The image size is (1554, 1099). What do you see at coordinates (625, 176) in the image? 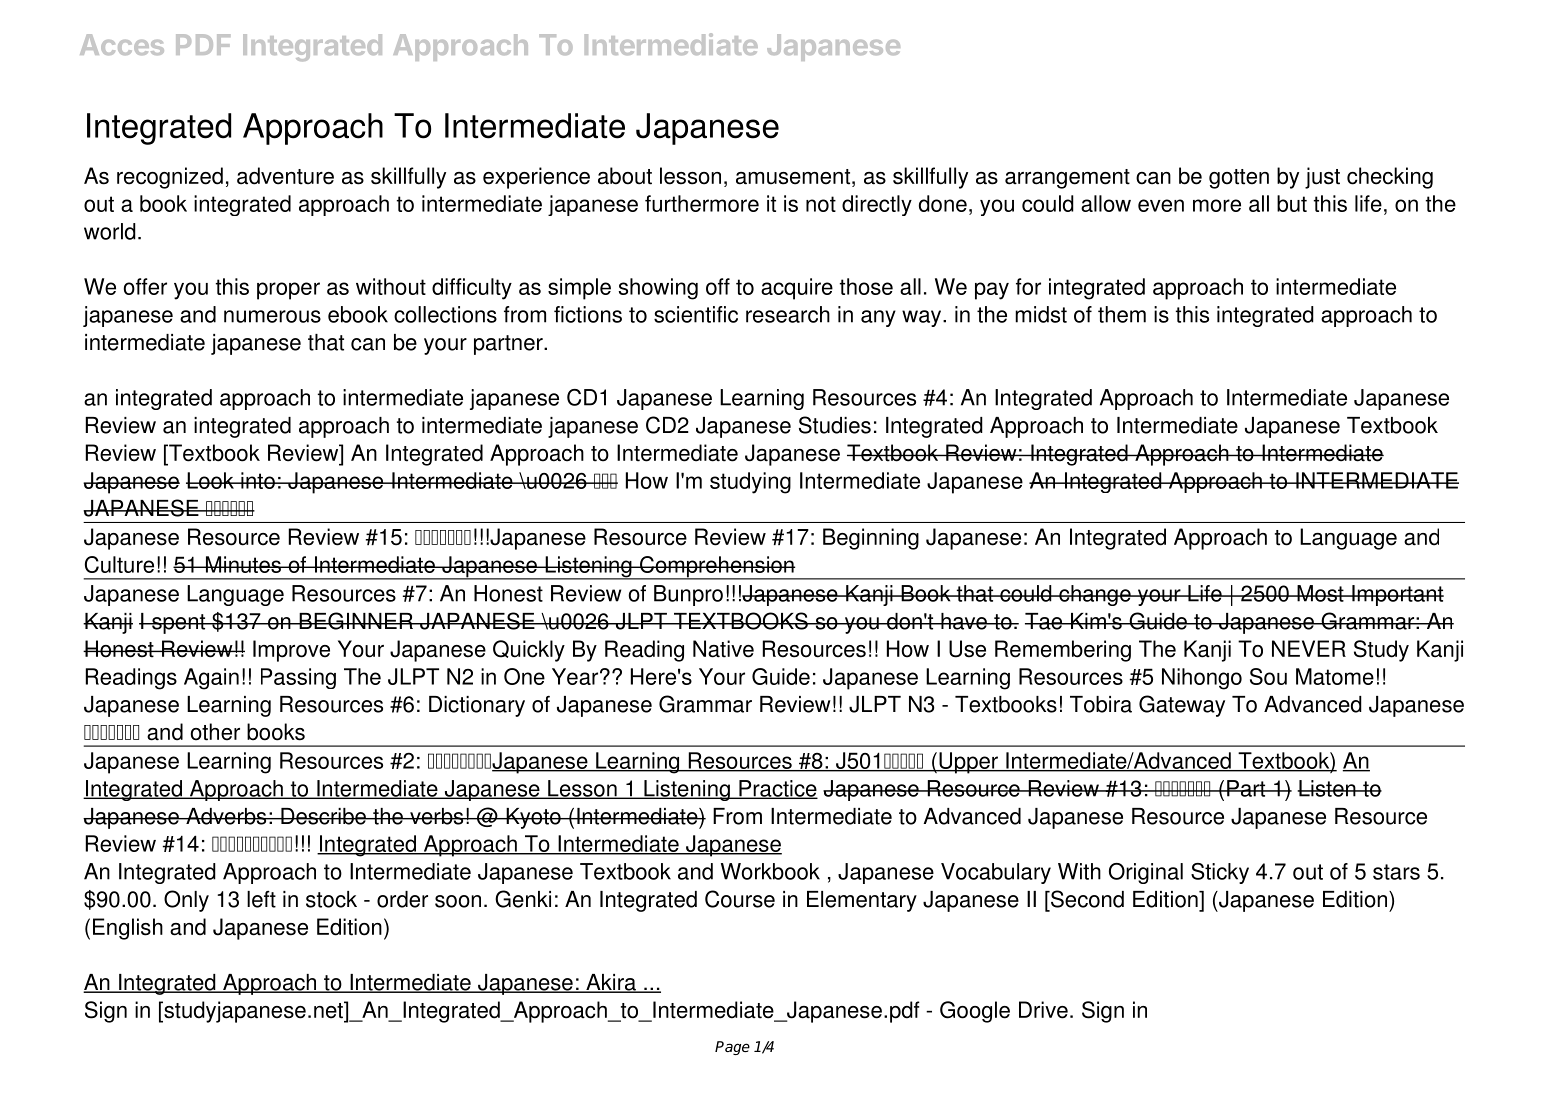
I see `about` at bounding box center [625, 176].
